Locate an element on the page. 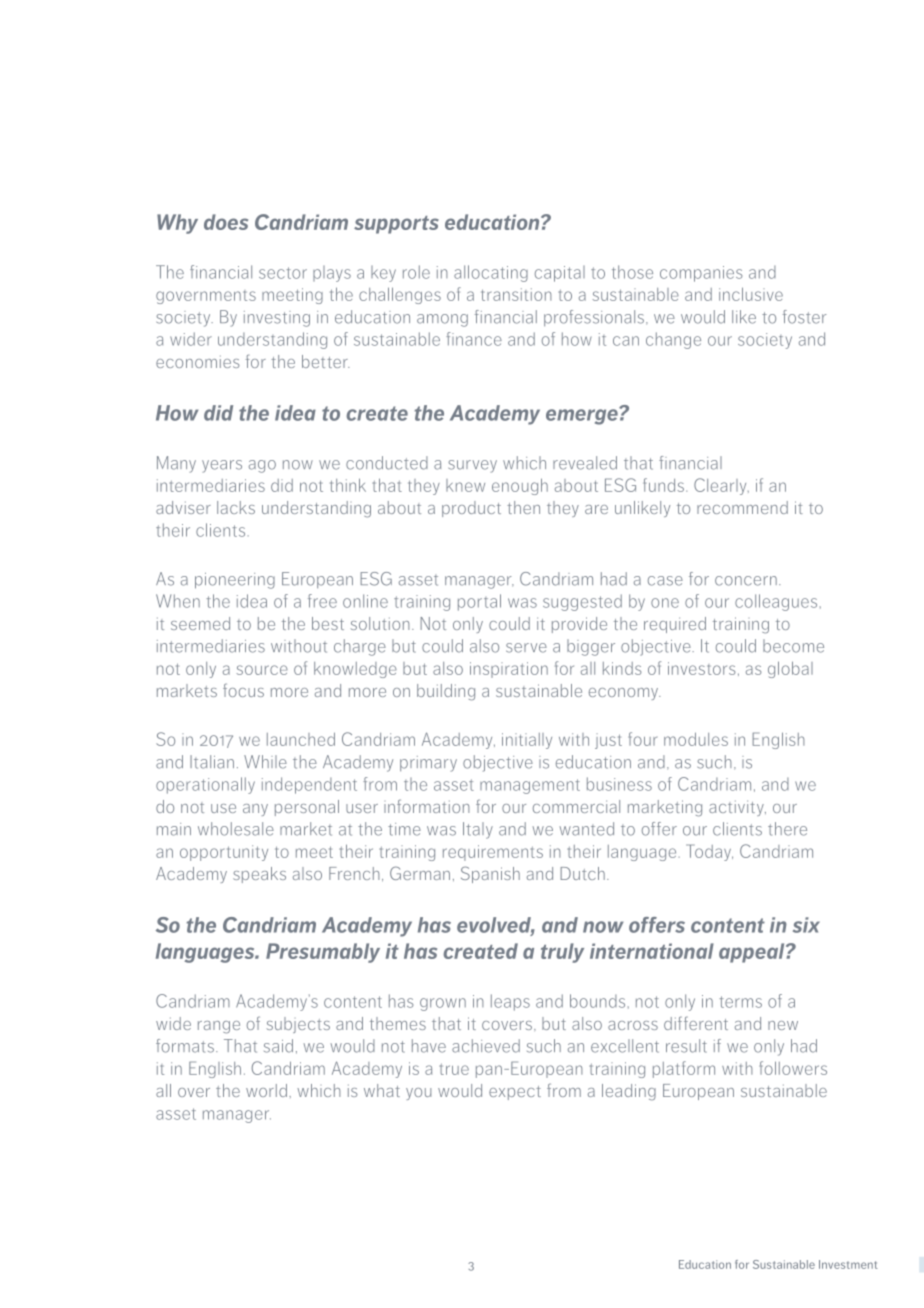 This document has width=924, height=1308. concern is located at coordinates (746, 581).
